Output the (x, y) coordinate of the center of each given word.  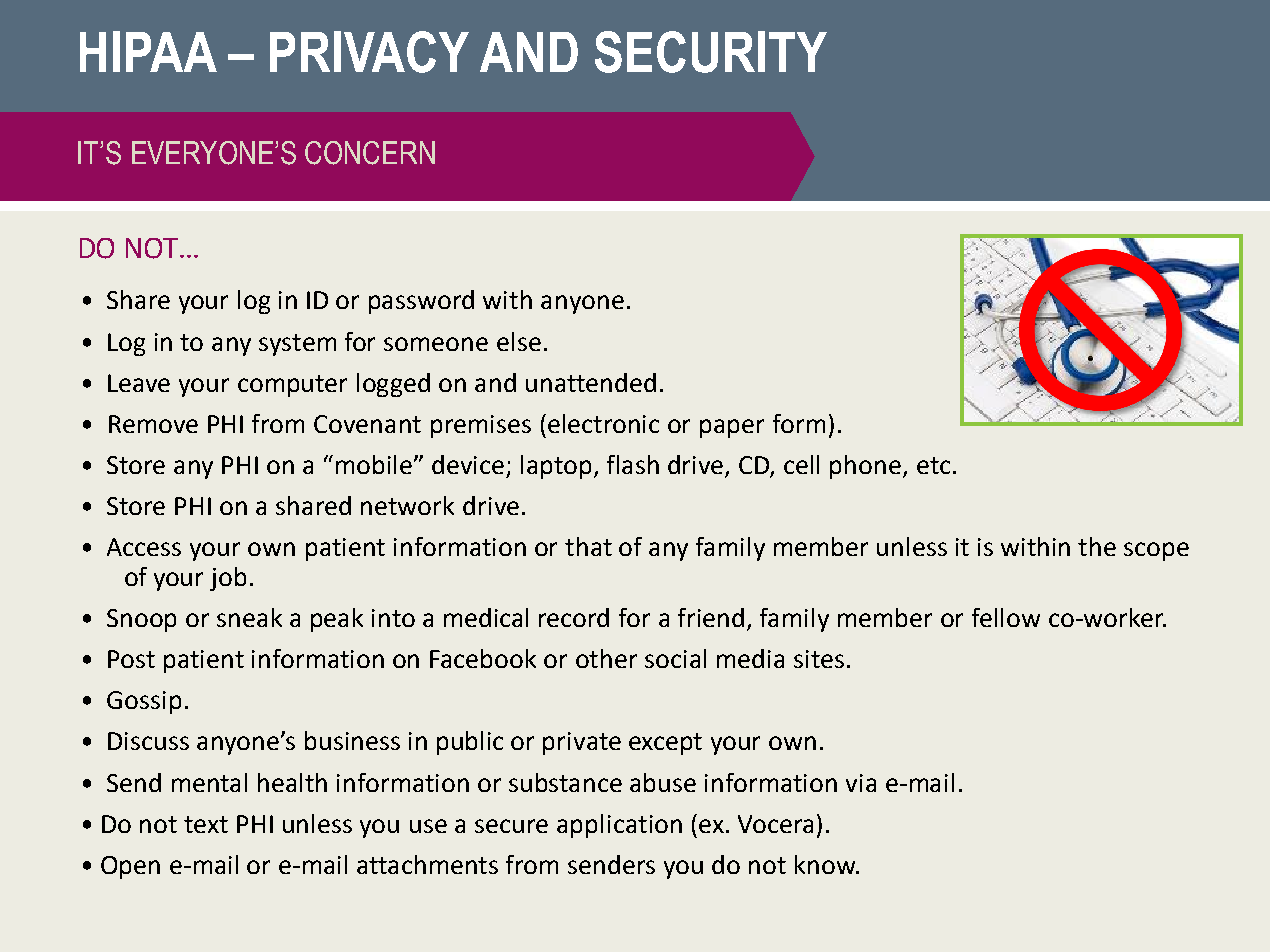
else (519, 341)
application (619, 826)
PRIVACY (369, 52)
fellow (1006, 617)
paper (732, 428)
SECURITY (711, 52)
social (675, 658)
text (206, 824)
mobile (375, 464)
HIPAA (148, 51)
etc (933, 465)
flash (633, 464)
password (421, 302)
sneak (249, 617)
